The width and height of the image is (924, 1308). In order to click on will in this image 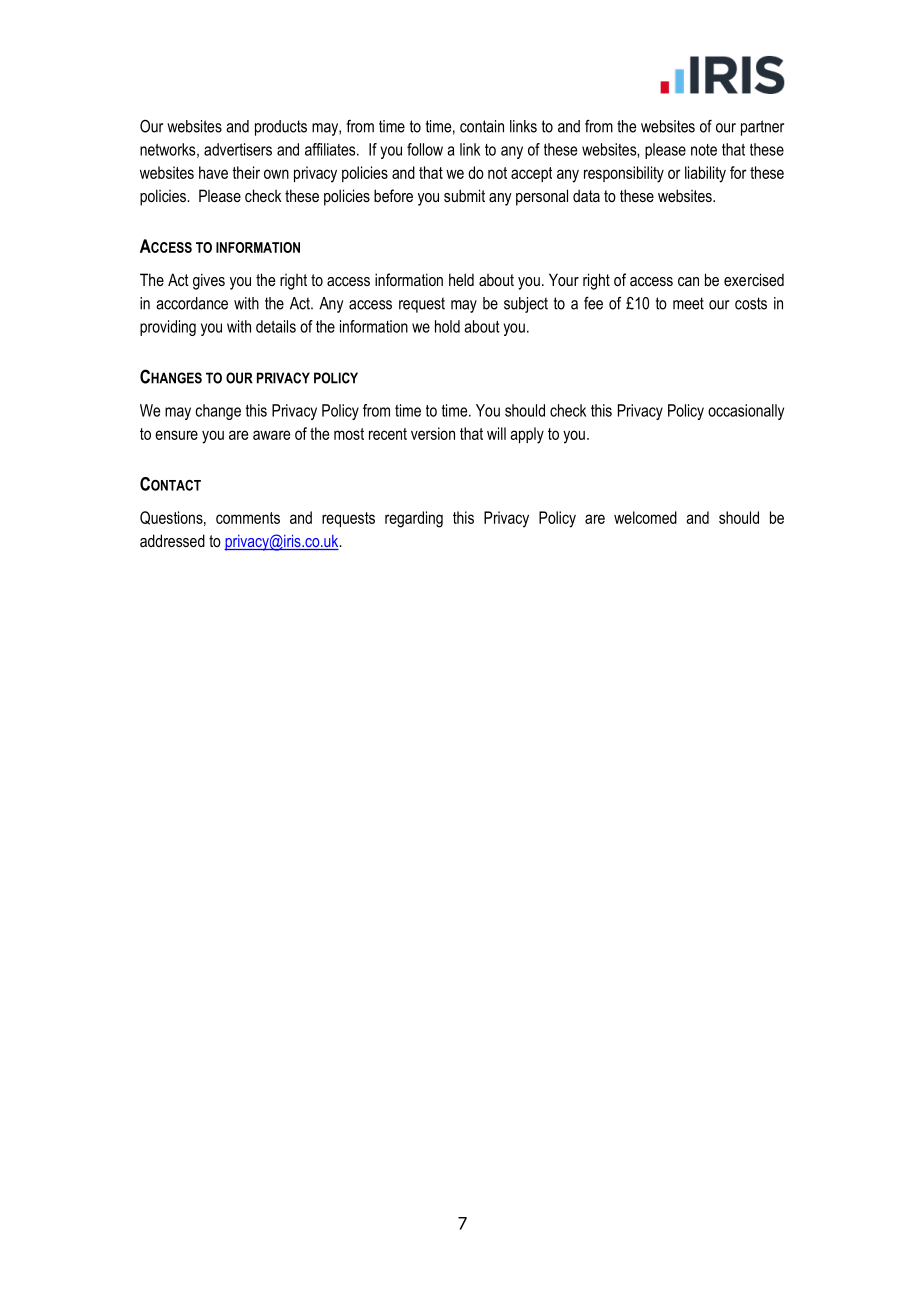, I will do `click(496, 433)`.
